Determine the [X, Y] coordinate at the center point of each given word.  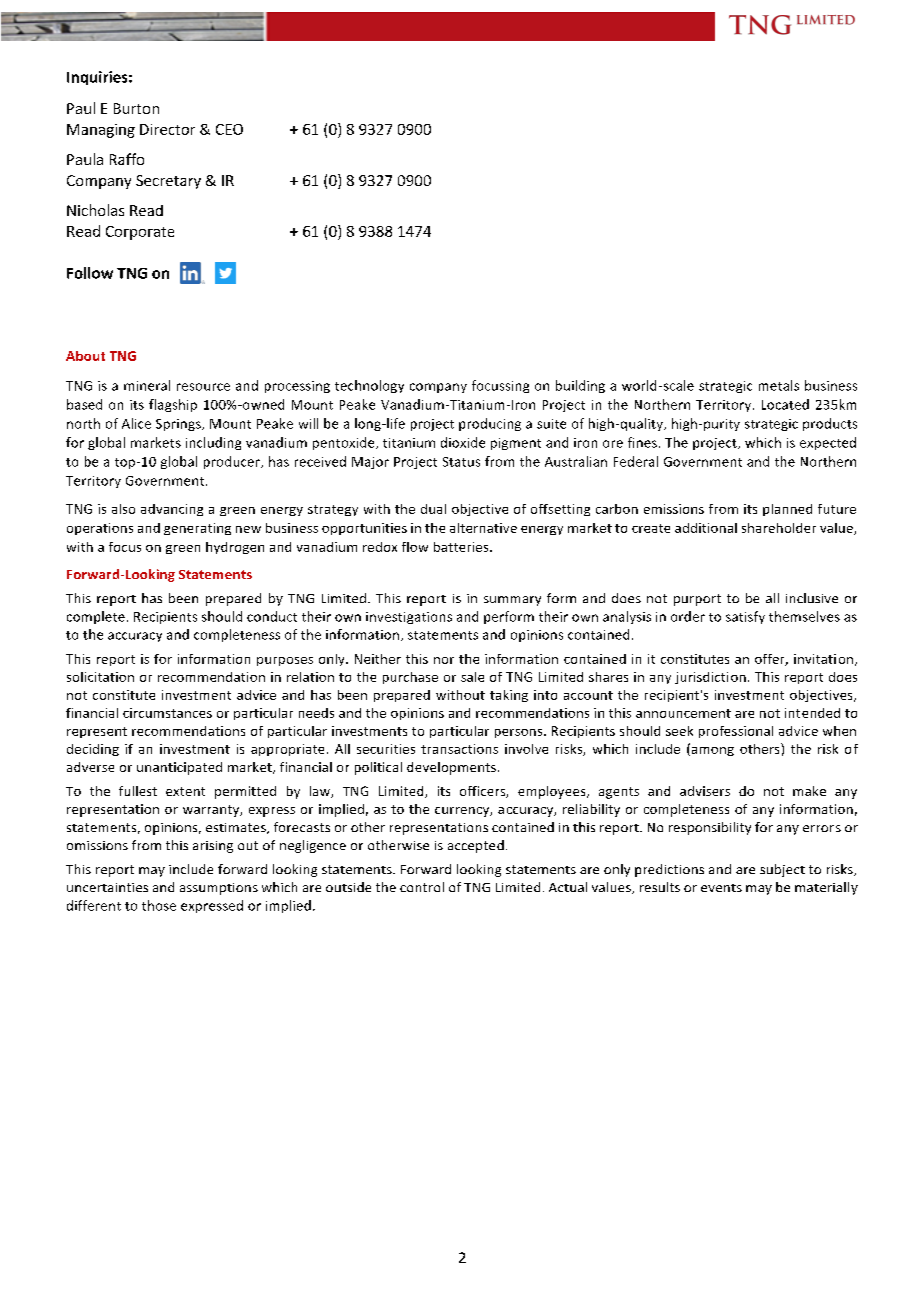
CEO [229, 129]
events [721, 888]
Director [167, 129]
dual [433, 509]
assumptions [219, 889]
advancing [172, 510]
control [422, 887]
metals [779, 385]
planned [787, 510]
